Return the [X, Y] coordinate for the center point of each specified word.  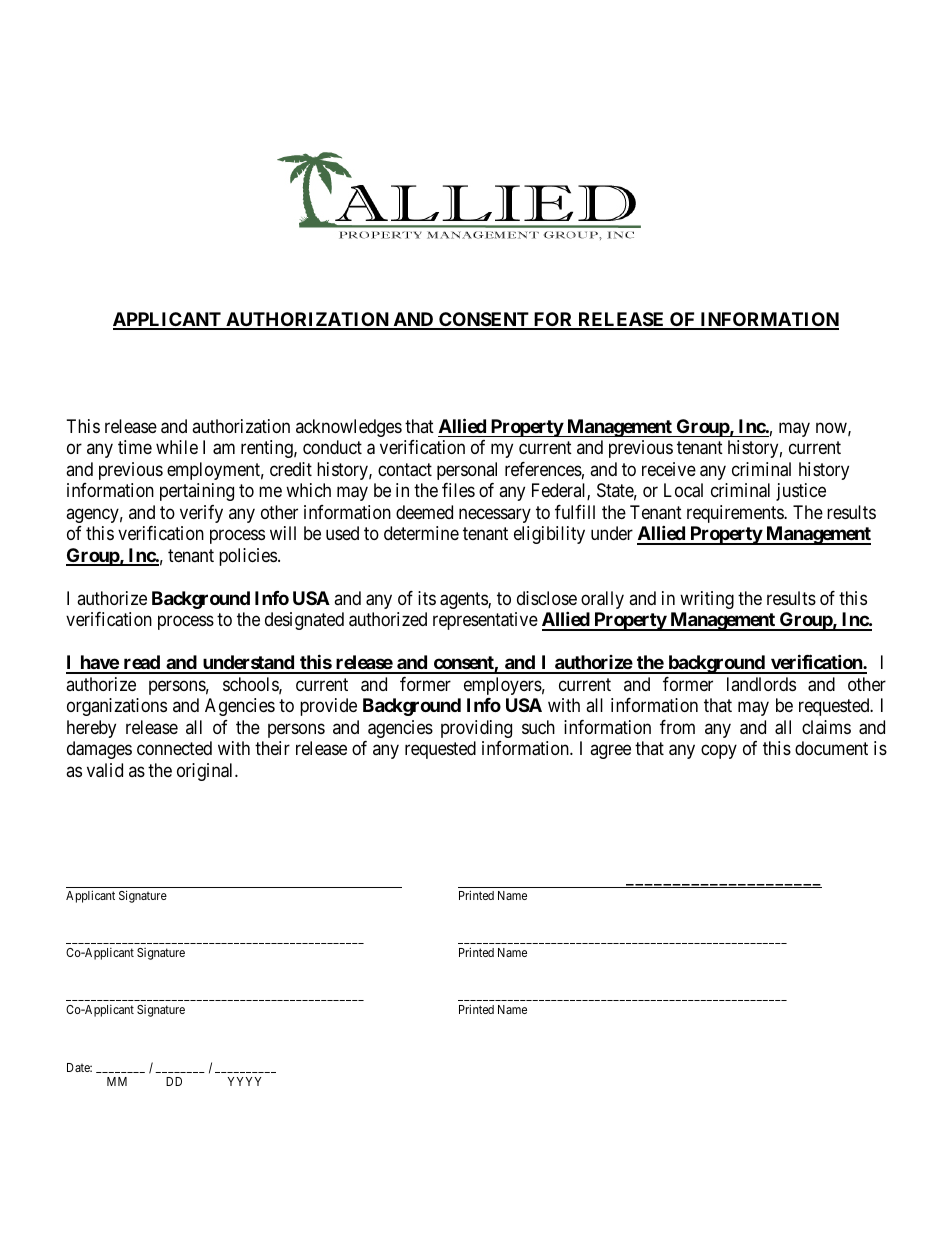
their [272, 748]
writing [707, 600]
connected [174, 748]
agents [464, 600]
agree [610, 752]
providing [476, 729]
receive [669, 469]
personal [467, 471]
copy [719, 752]
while [177, 447]
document [831, 748]
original [206, 772]
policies [248, 557]
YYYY [244, 1081]
